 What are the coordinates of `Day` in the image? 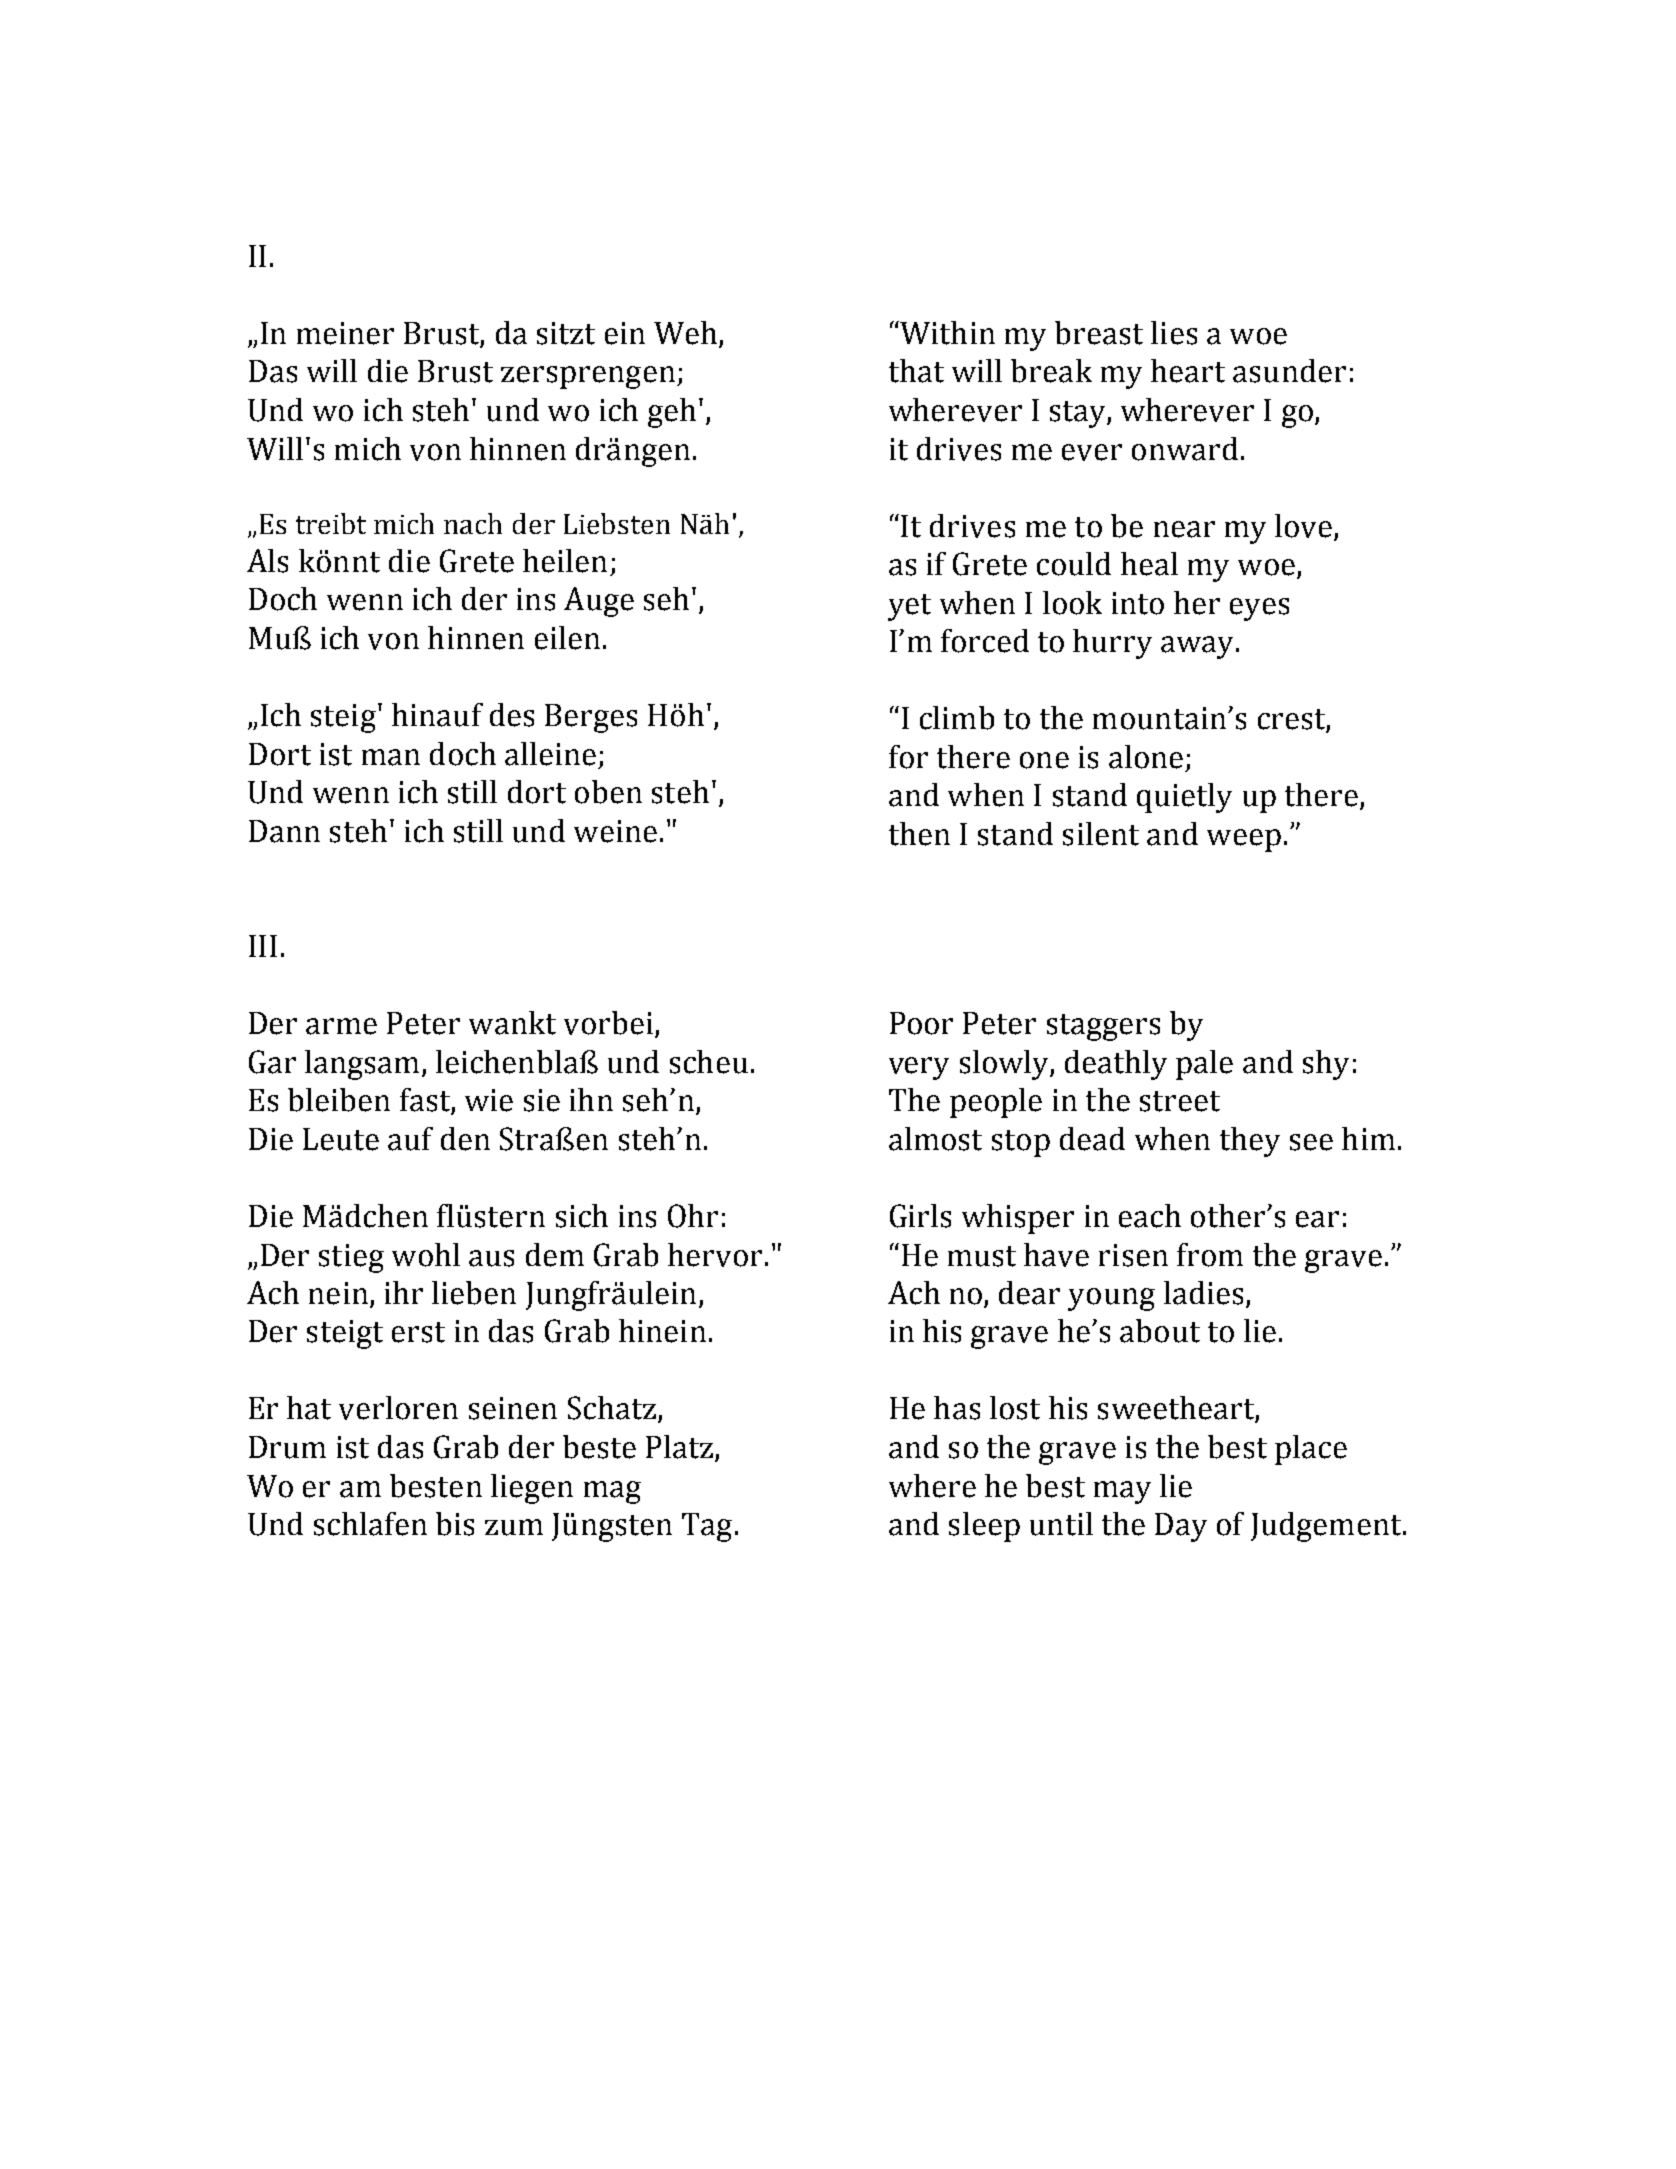 It's located at (1181, 1527).
